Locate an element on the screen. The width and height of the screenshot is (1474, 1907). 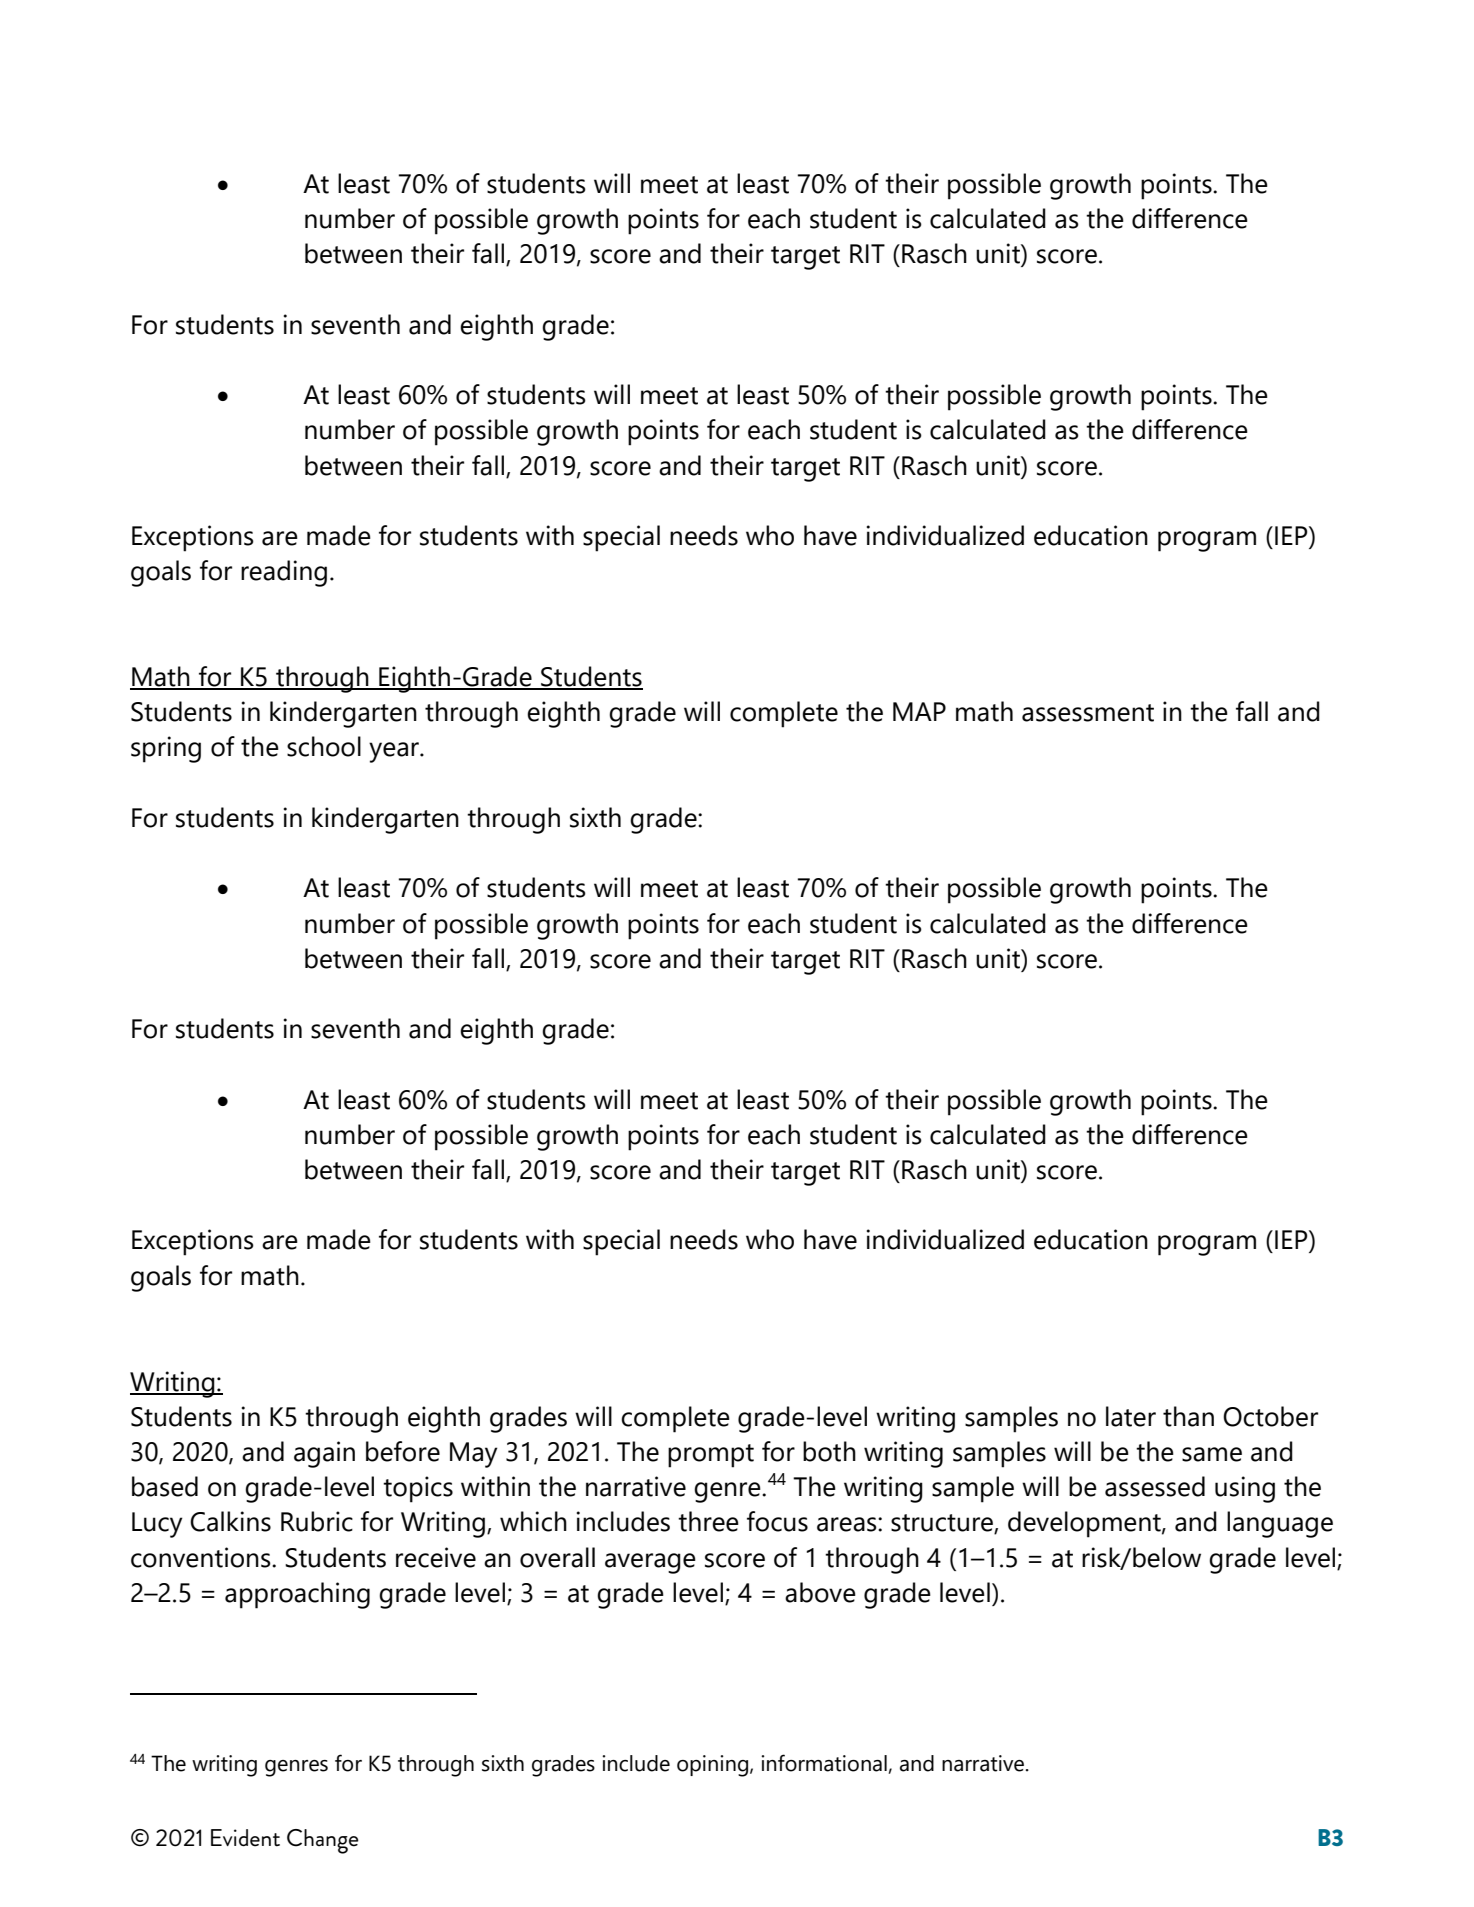
year is located at coordinates (395, 752).
